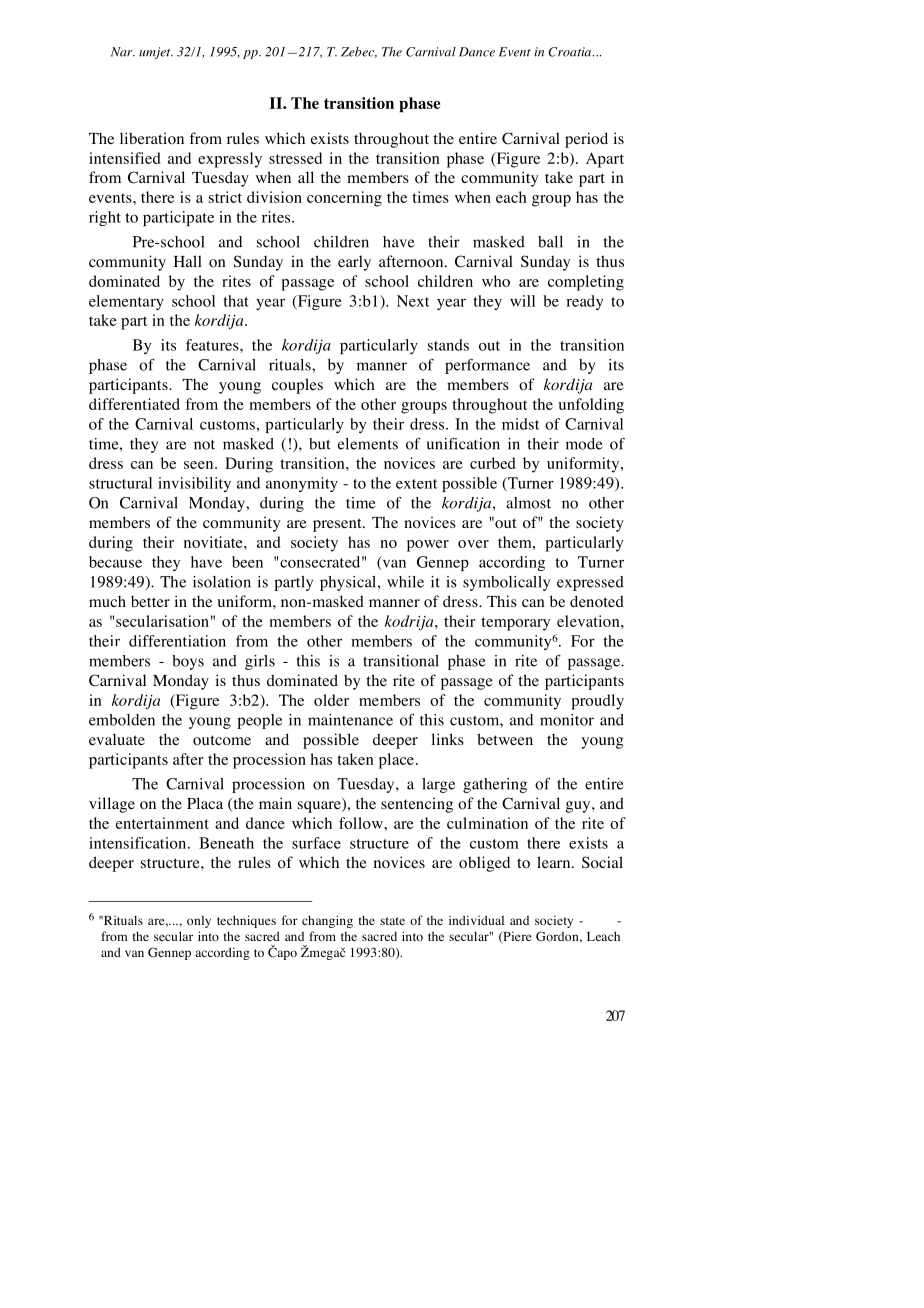 This document has width=924, height=1308. I want to click on invisibility, so click(194, 484).
